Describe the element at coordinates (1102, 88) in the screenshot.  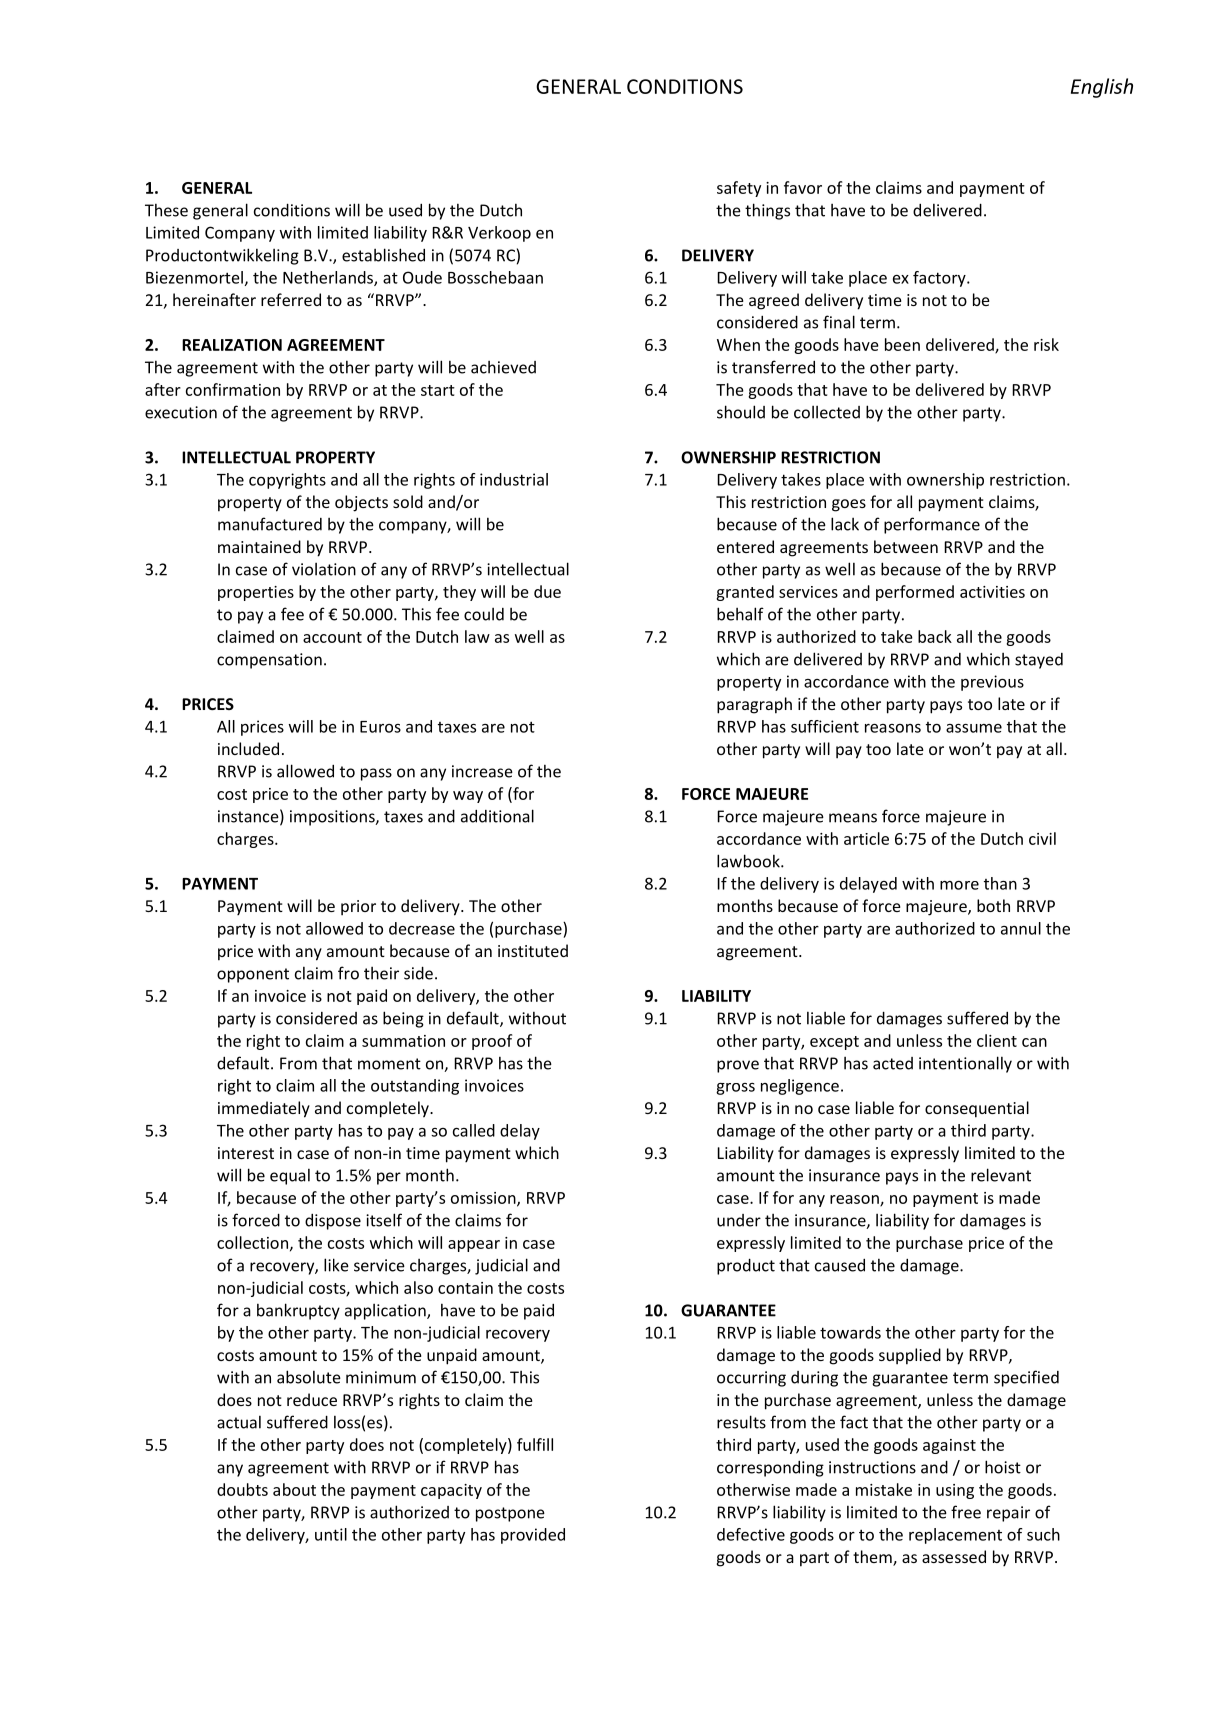
I see `English` at that location.
